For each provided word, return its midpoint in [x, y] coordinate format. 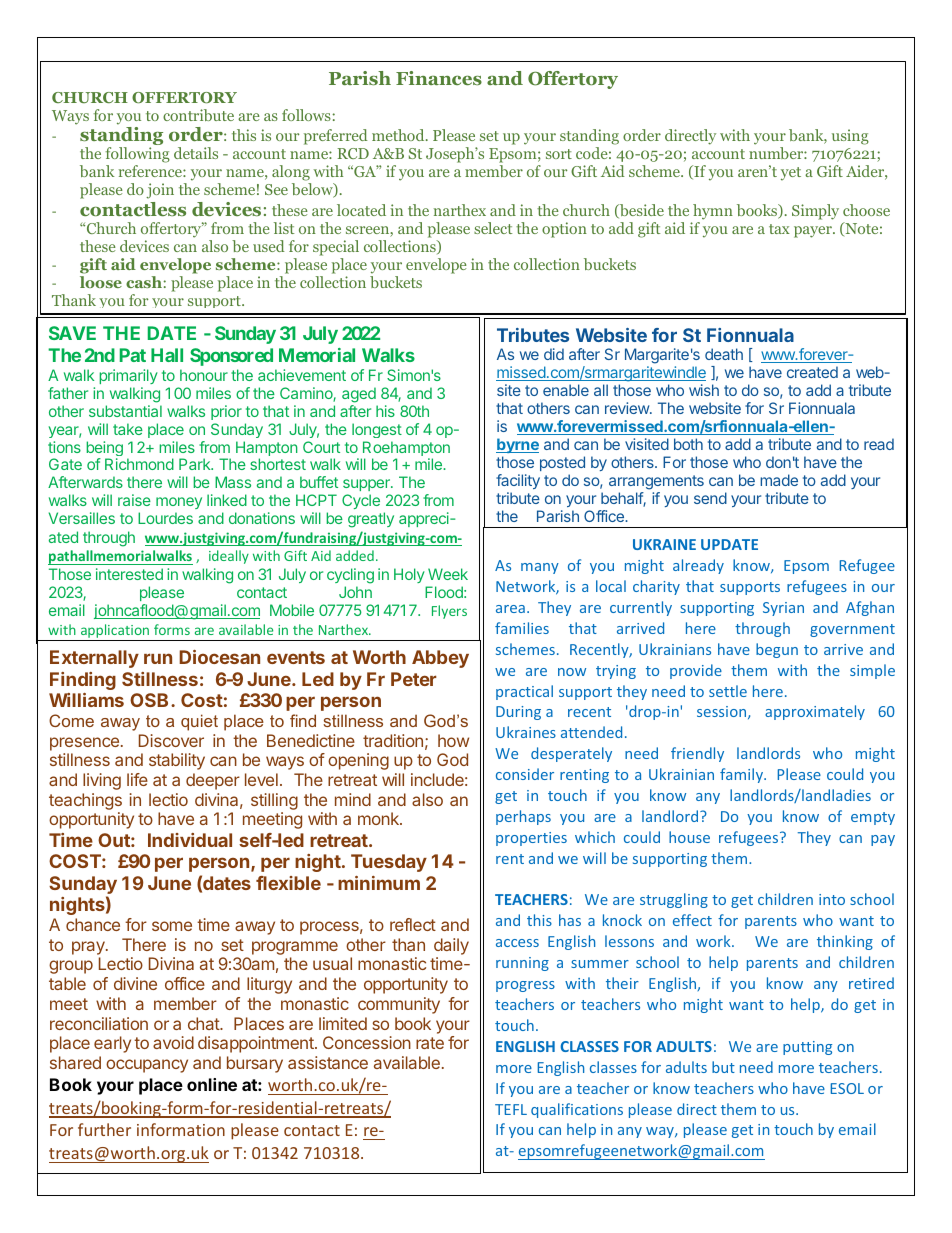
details [196, 153]
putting [807, 1048]
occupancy [147, 1066]
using [850, 137]
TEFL [511, 1109]
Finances [439, 78]
